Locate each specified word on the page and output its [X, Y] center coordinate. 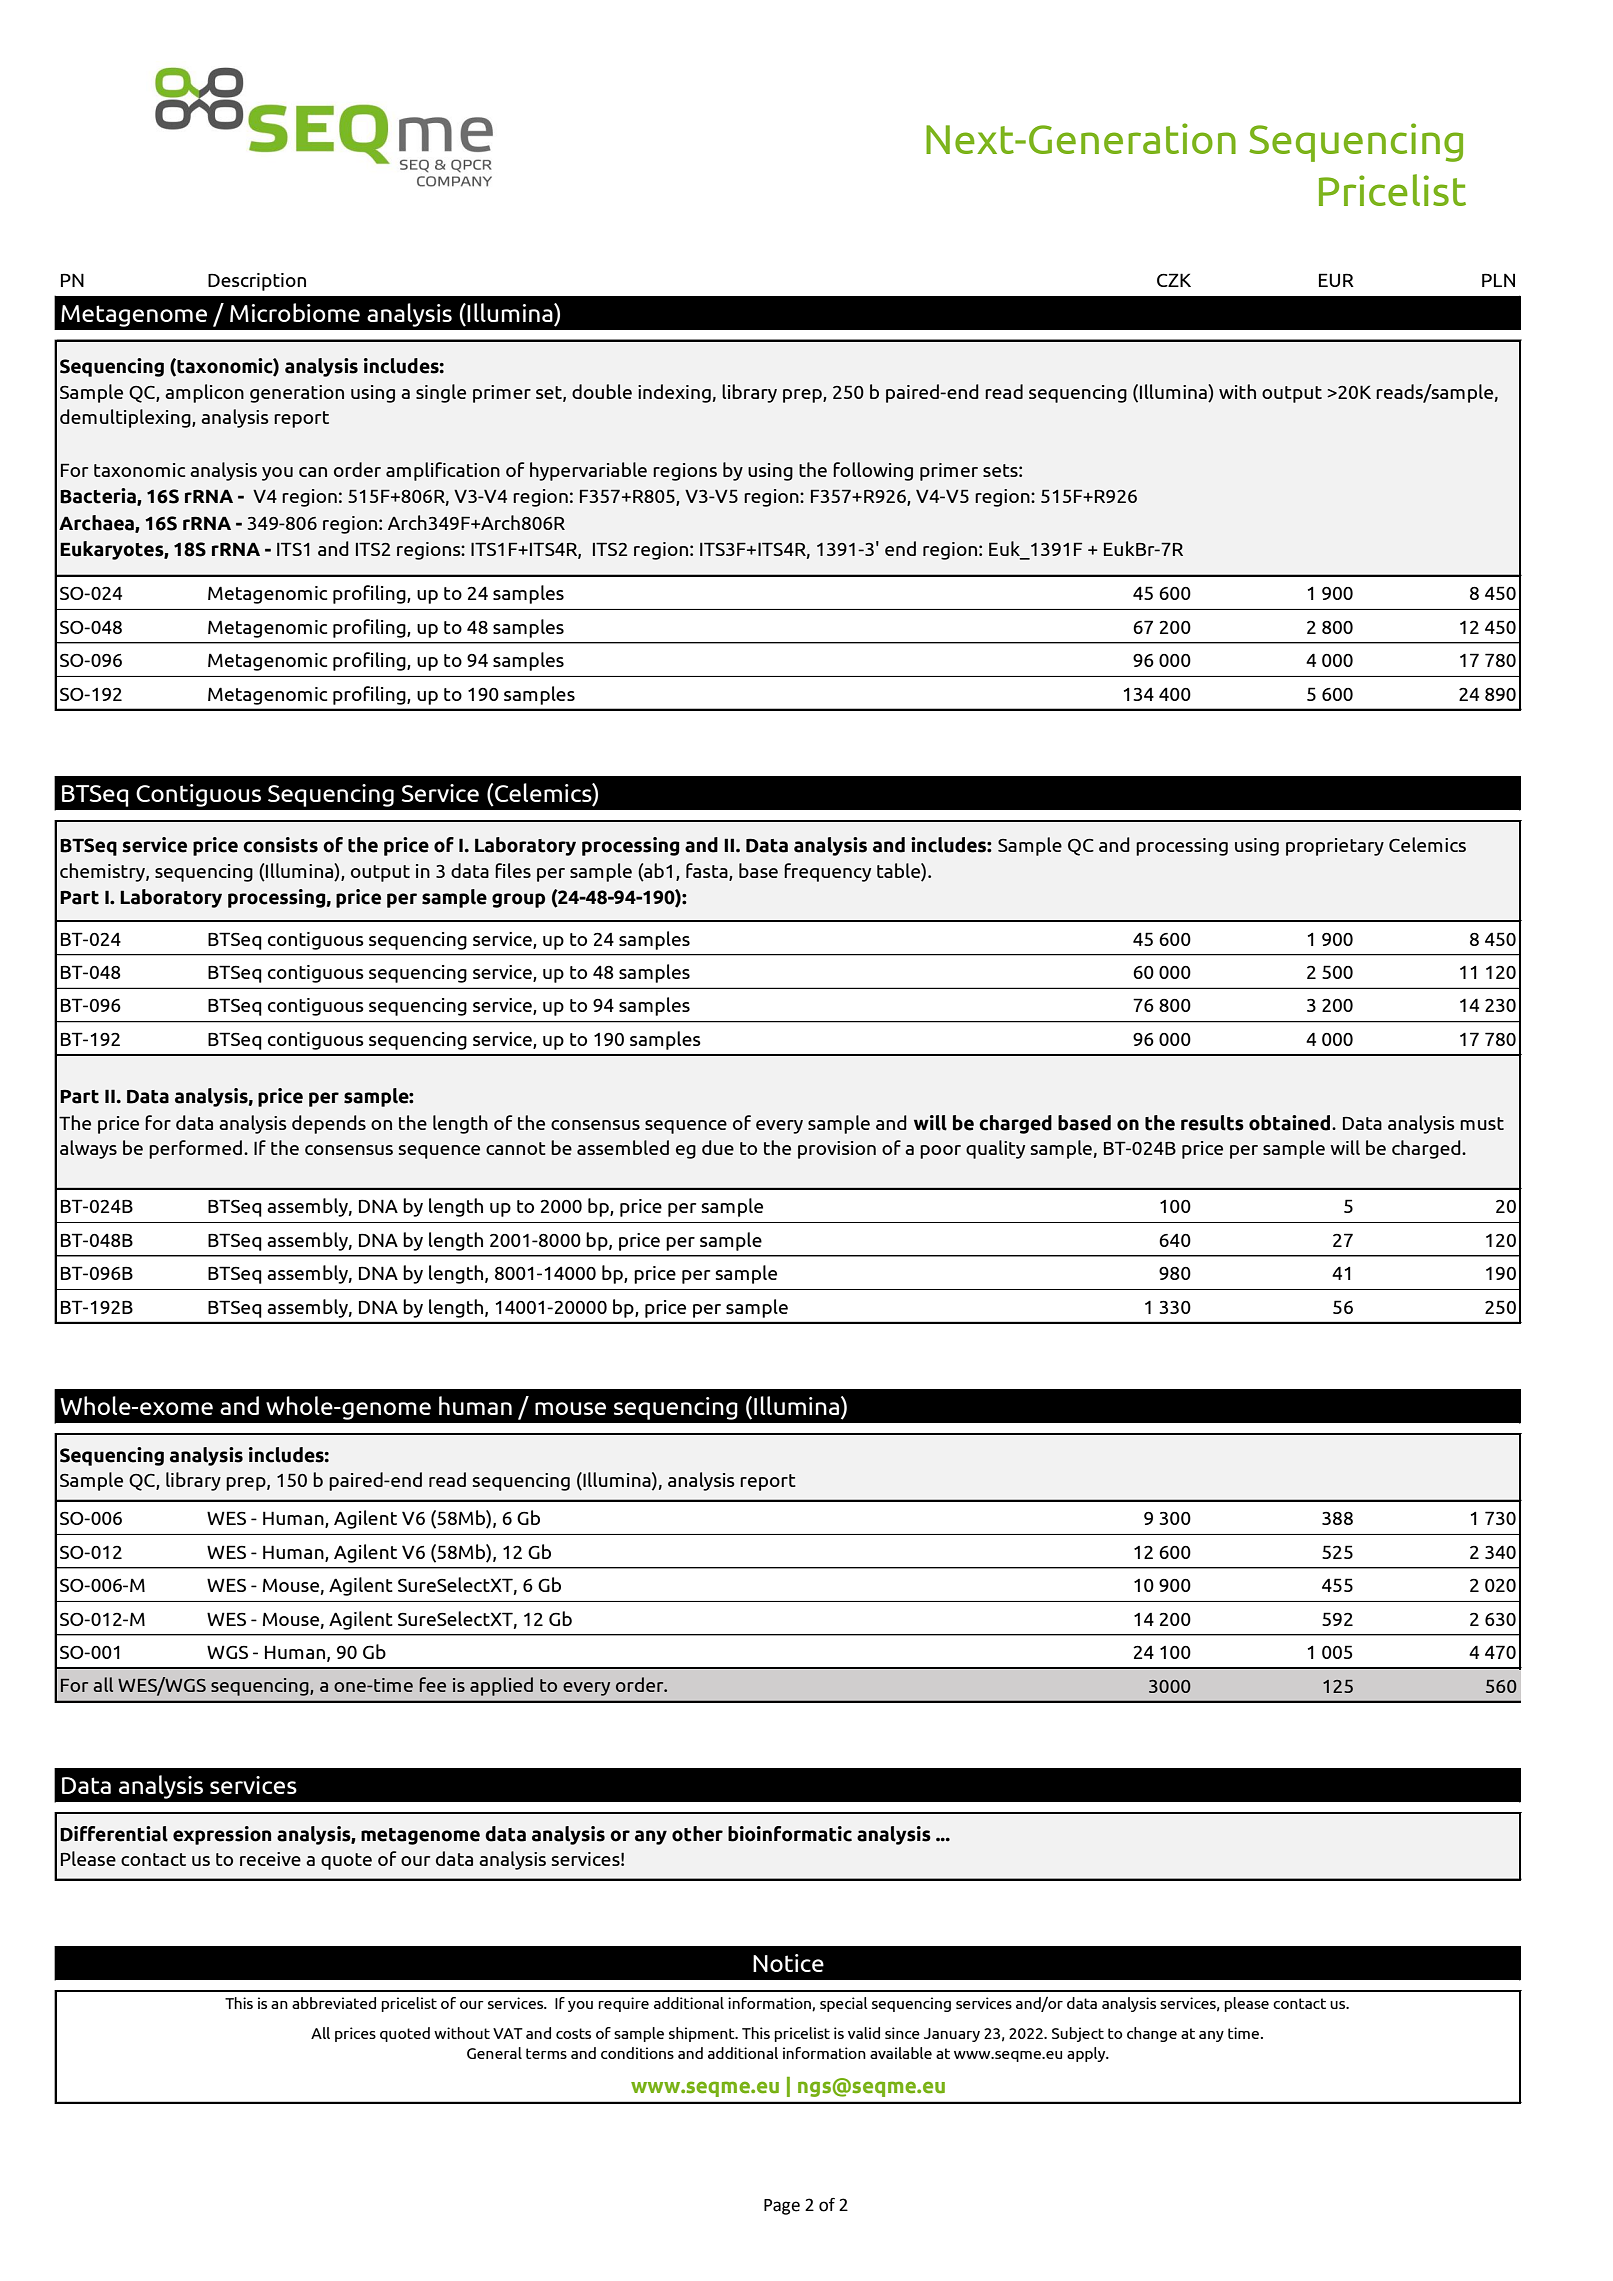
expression [222, 1835]
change [1152, 2034]
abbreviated [334, 2003]
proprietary [1335, 847]
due [718, 1147]
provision [837, 1150]
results [1212, 1123]
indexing [674, 393]
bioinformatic [790, 1834]
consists [280, 845]
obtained [1289, 1123]
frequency [827, 872]
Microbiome [295, 312]
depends [329, 1124]
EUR [1336, 280]
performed [197, 1149]
